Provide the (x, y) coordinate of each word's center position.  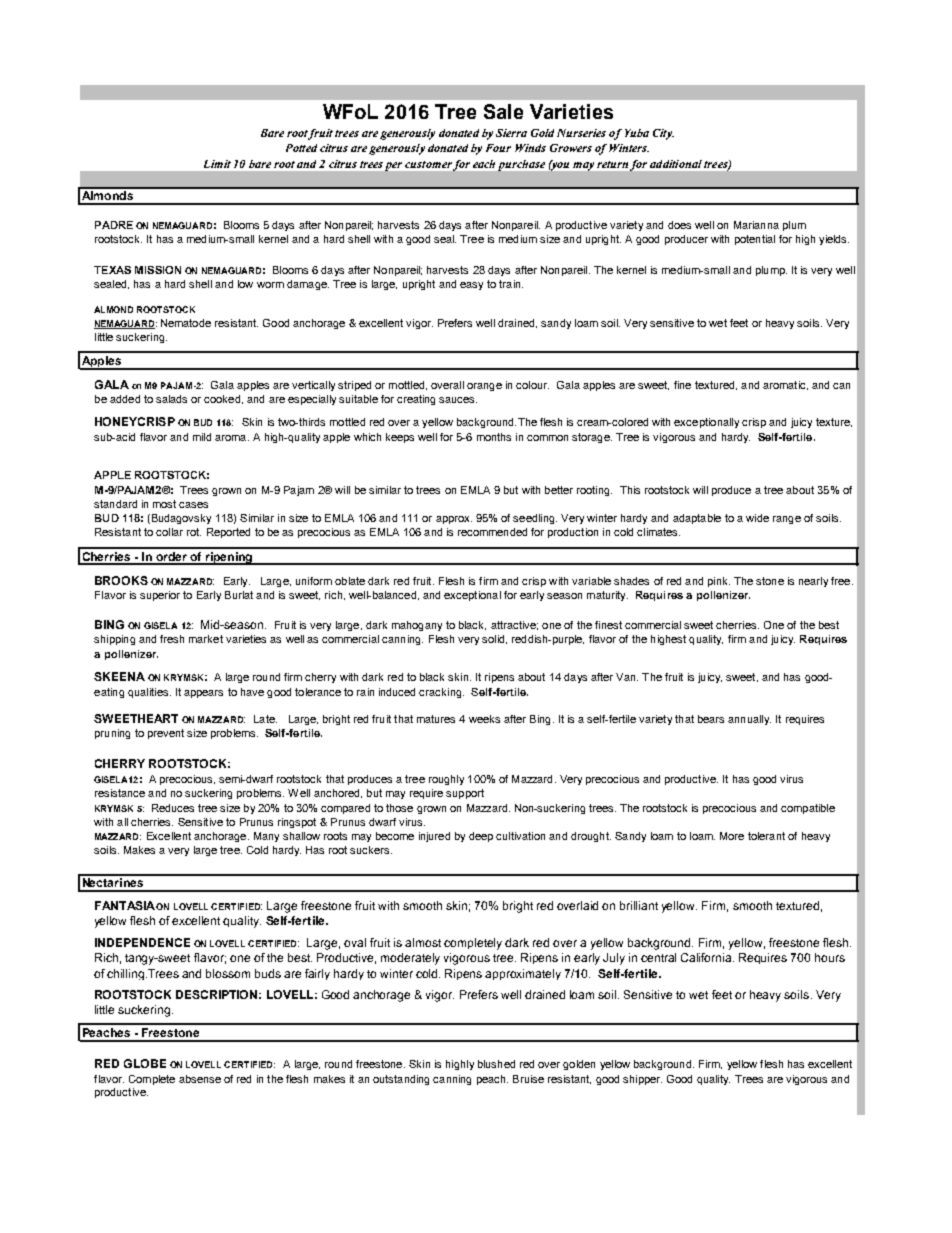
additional (676, 164)
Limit (217, 164)
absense (200, 1079)
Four (498, 148)
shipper (642, 1080)
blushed (496, 1064)
